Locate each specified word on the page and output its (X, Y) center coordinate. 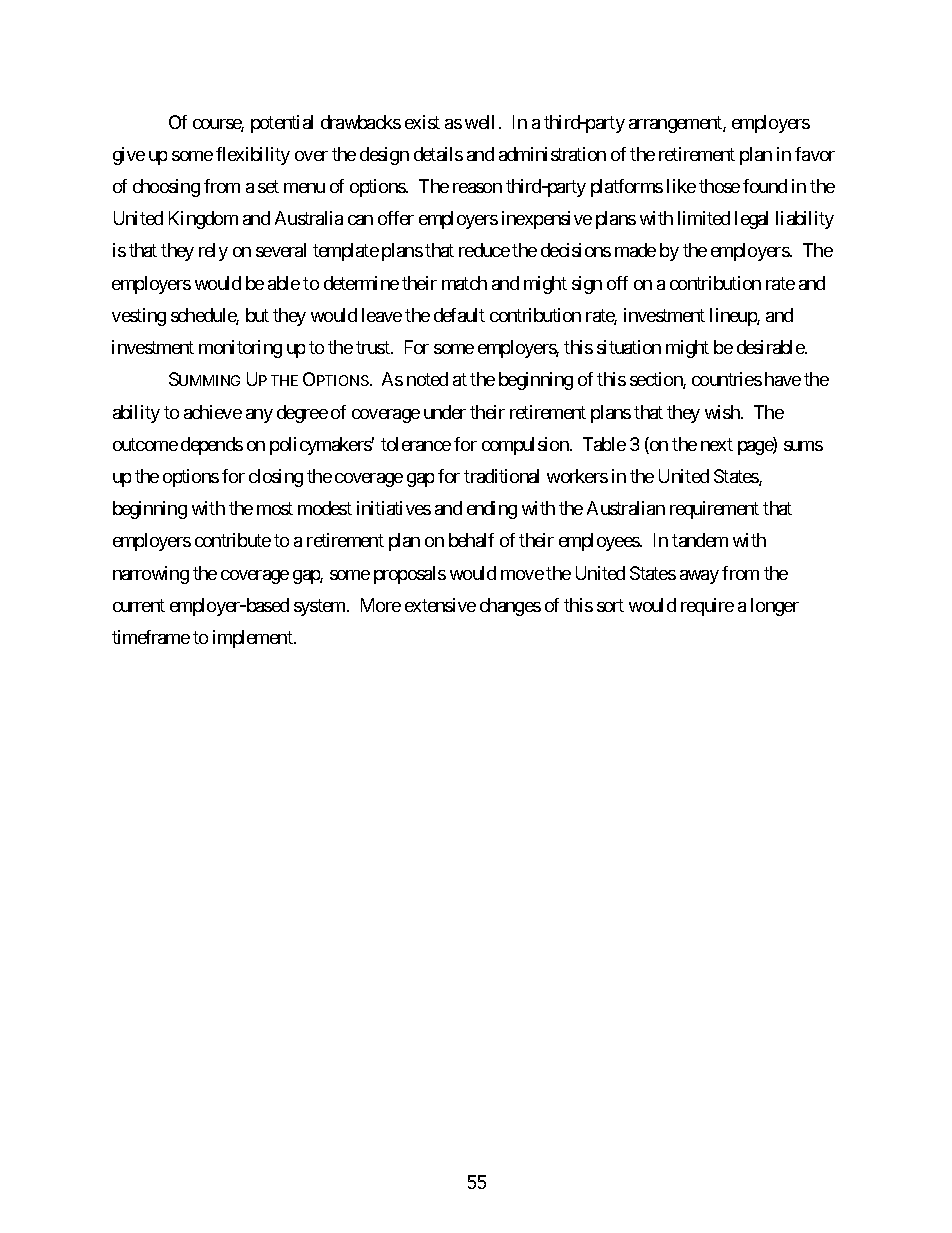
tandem (700, 540)
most (275, 509)
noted (427, 379)
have (783, 379)
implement (254, 639)
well (479, 122)
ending (492, 510)
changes (510, 607)
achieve (213, 412)
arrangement (676, 124)
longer (775, 607)
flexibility (253, 156)
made (635, 250)
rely (213, 252)
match (464, 283)
